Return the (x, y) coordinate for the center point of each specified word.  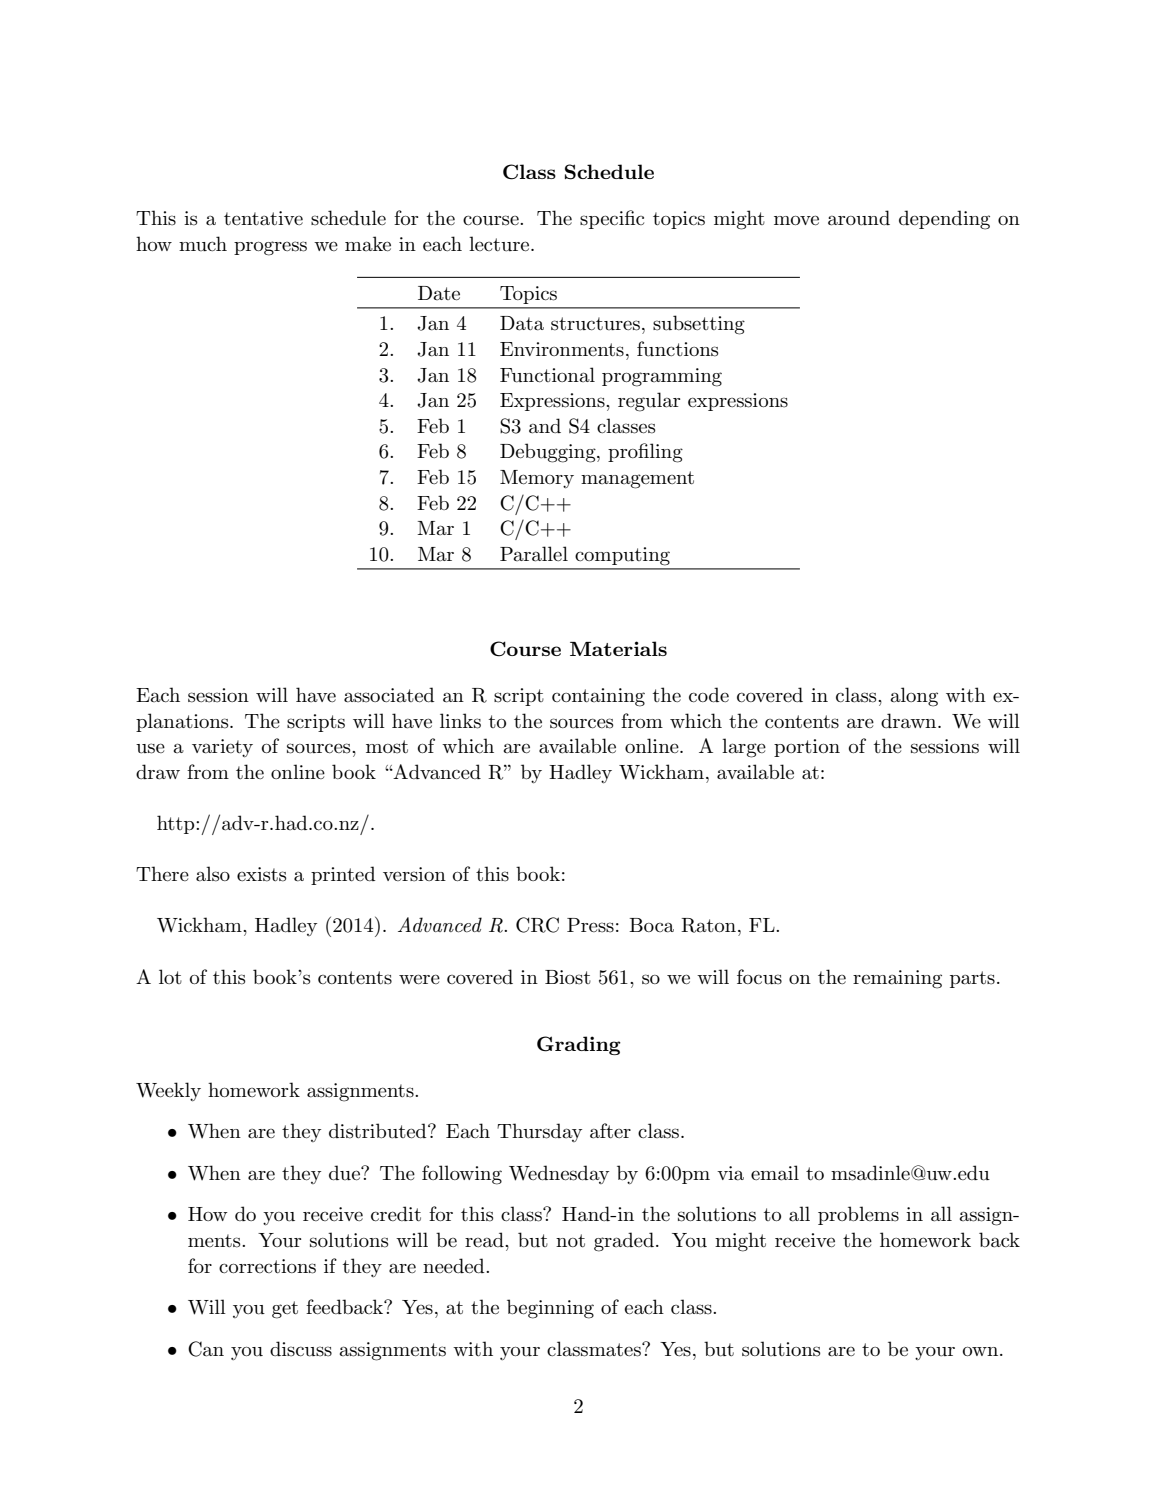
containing (598, 697)
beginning (550, 1309)
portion (807, 748)
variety (222, 748)
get (285, 1310)
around (859, 218)
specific (612, 219)
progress (270, 248)
